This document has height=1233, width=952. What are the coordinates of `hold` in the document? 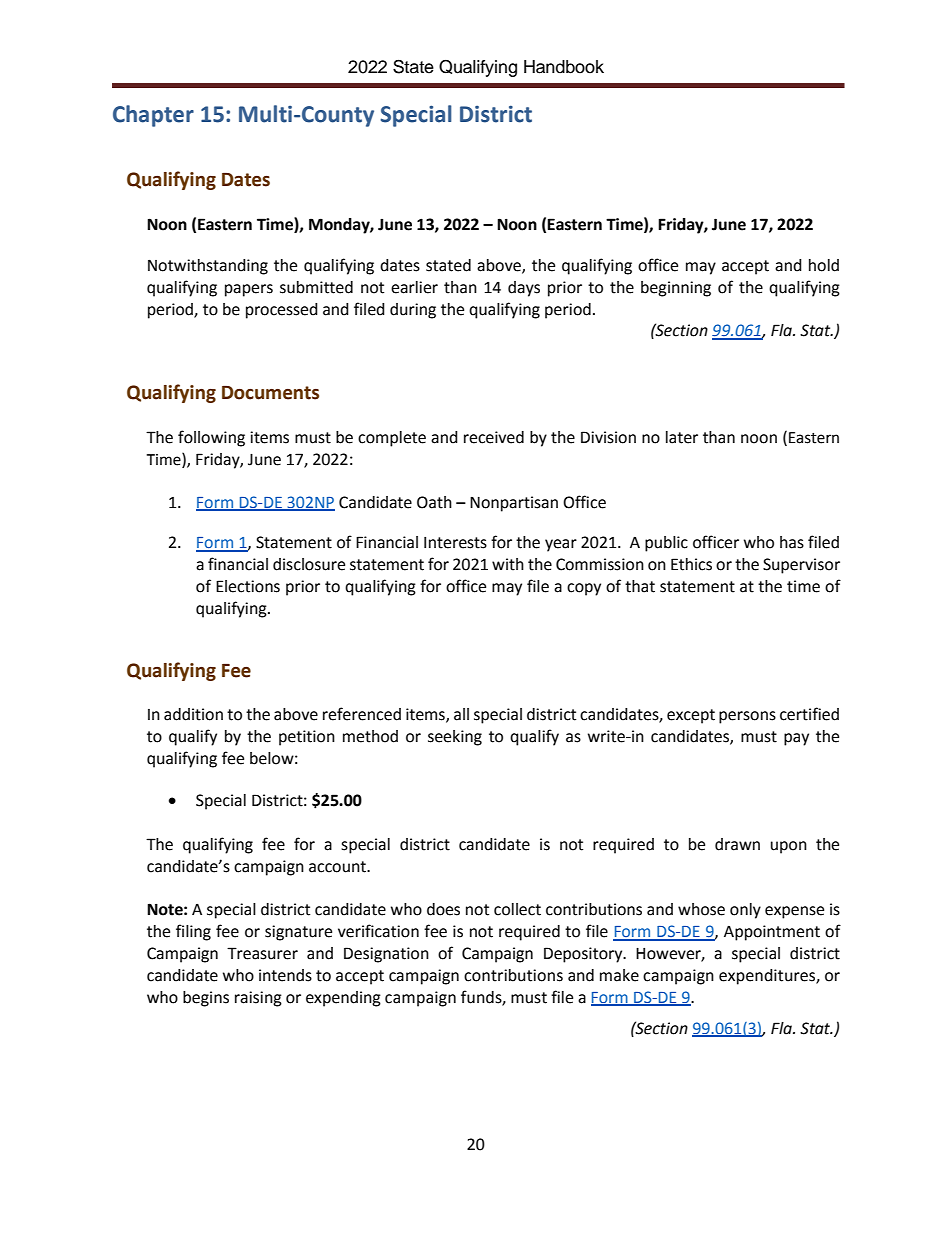 It's located at (824, 265).
